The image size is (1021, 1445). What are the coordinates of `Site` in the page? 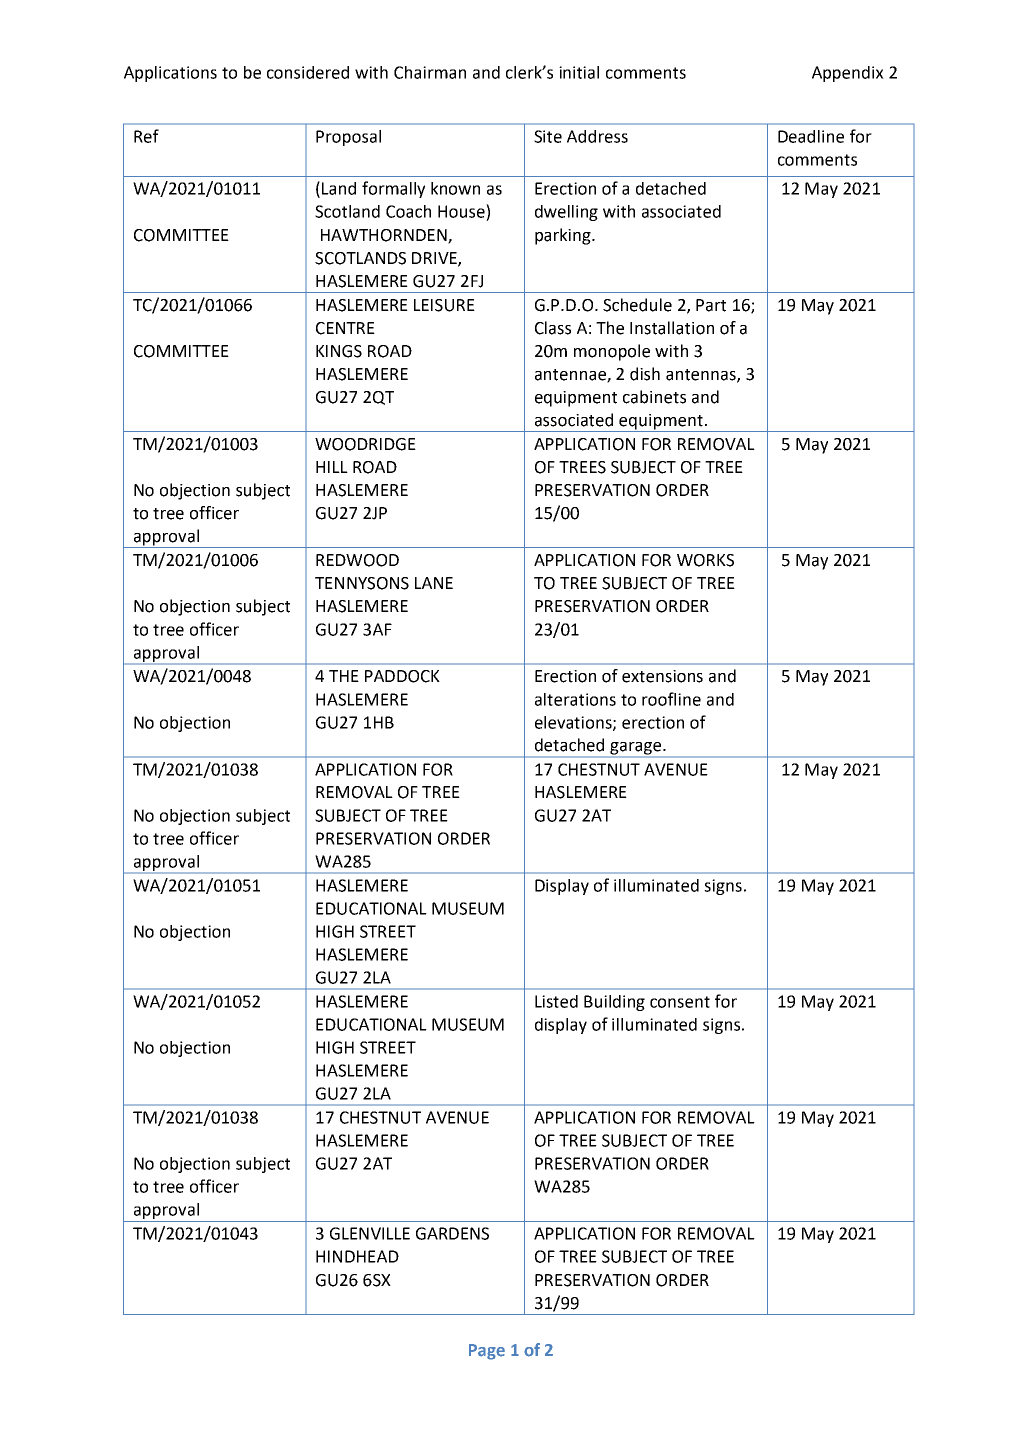 It's located at (548, 136).
